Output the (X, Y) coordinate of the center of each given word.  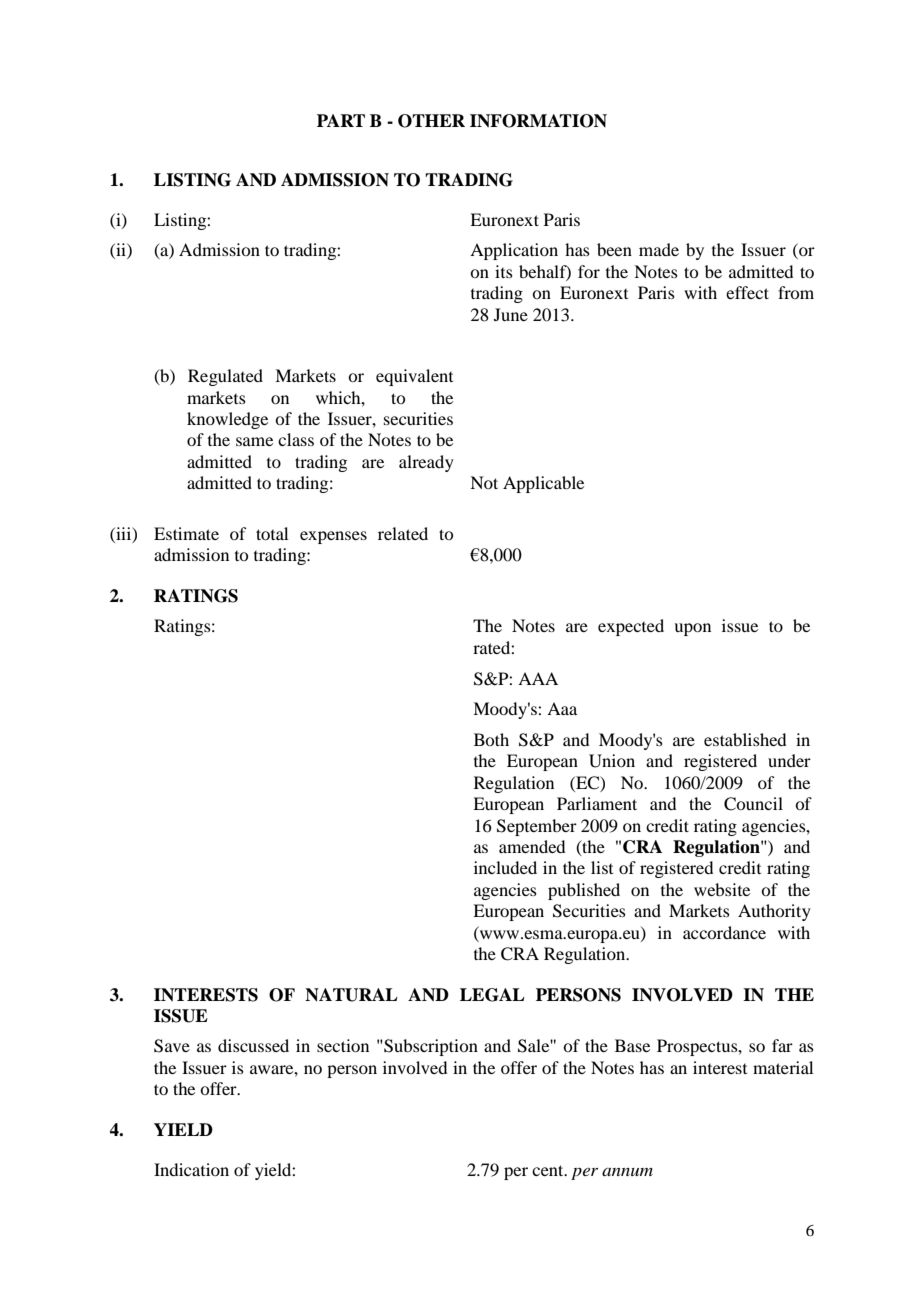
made (659, 249)
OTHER (431, 121)
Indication (191, 1169)
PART (341, 120)
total (272, 533)
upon (692, 629)
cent (549, 1170)
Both (491, 739)
